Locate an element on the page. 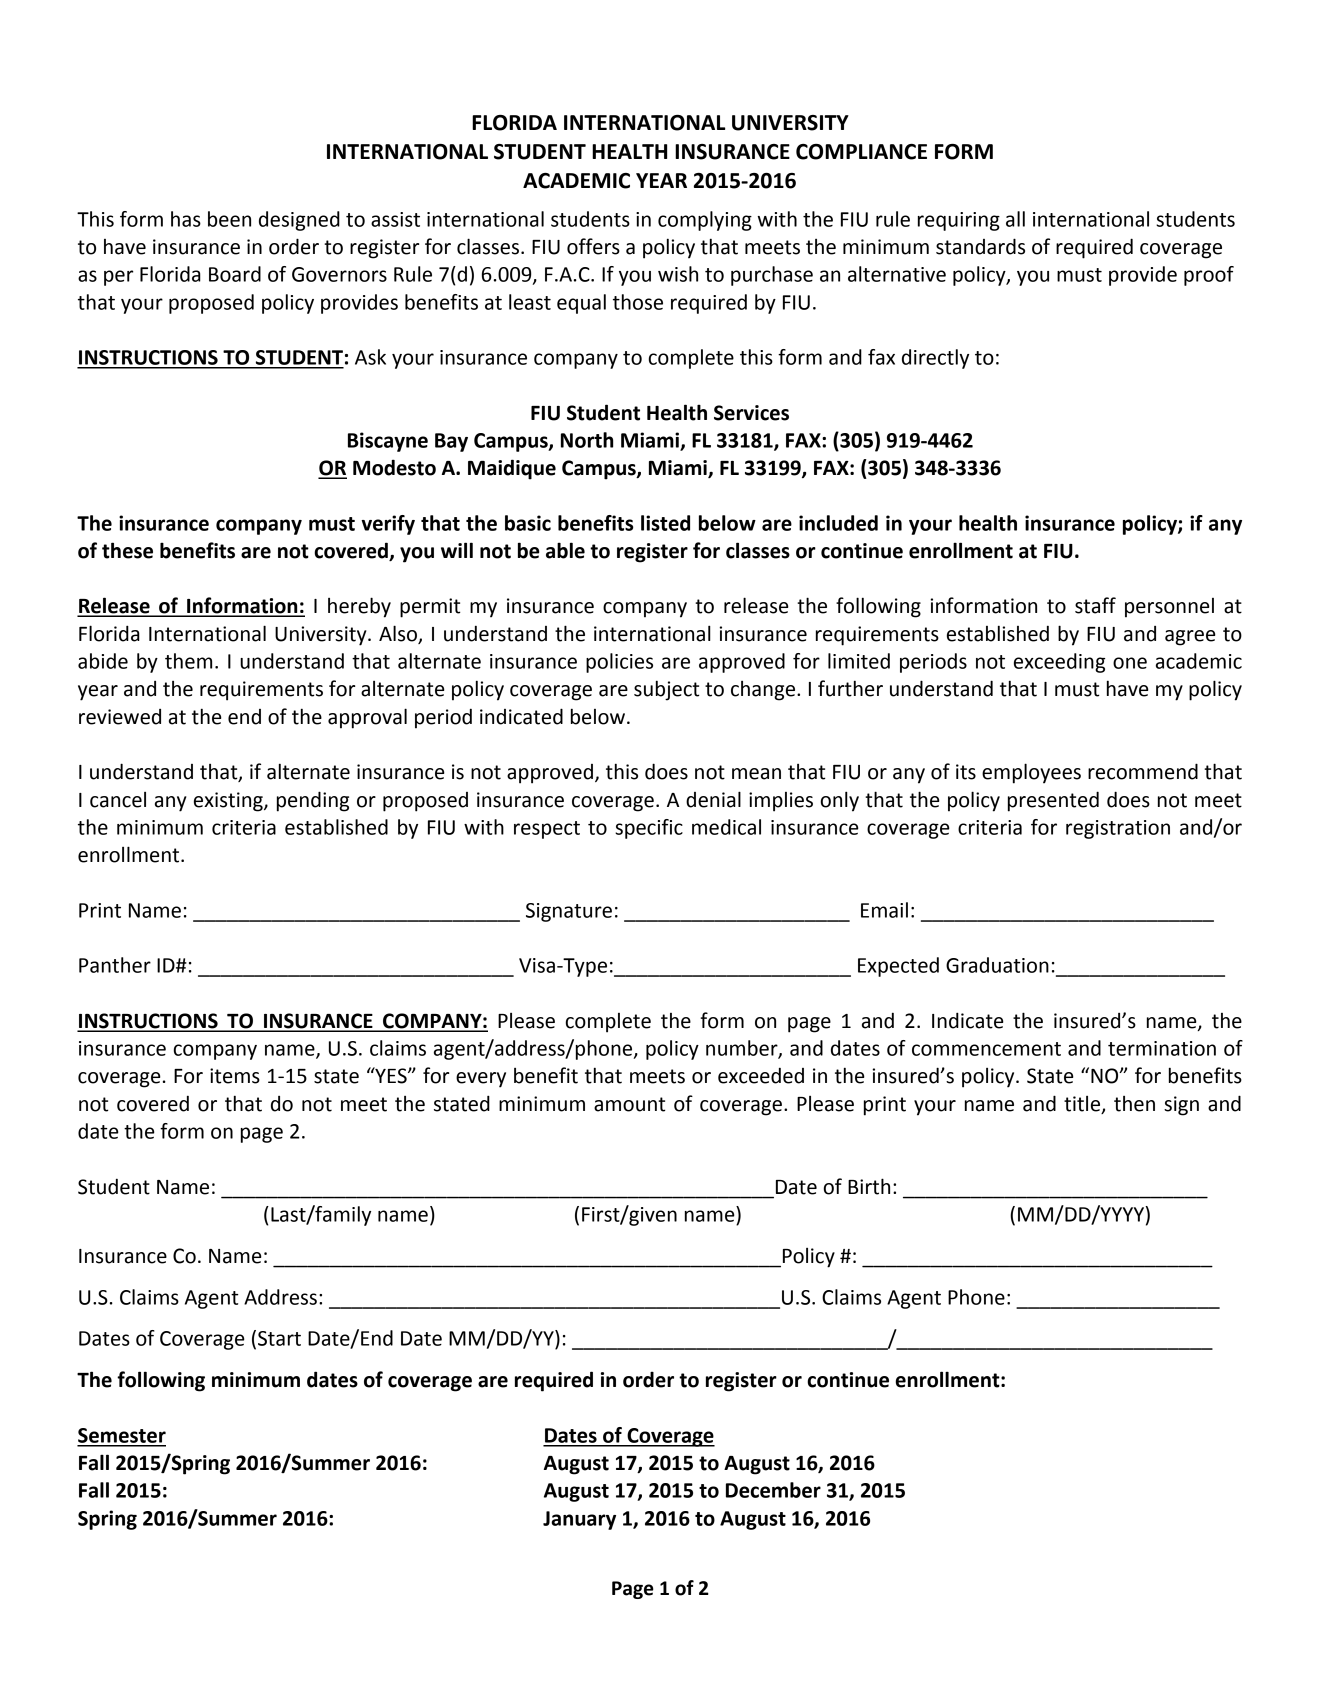 The height and width of the image is (1708, 1320). December is located at coordinates (773, 1490).
